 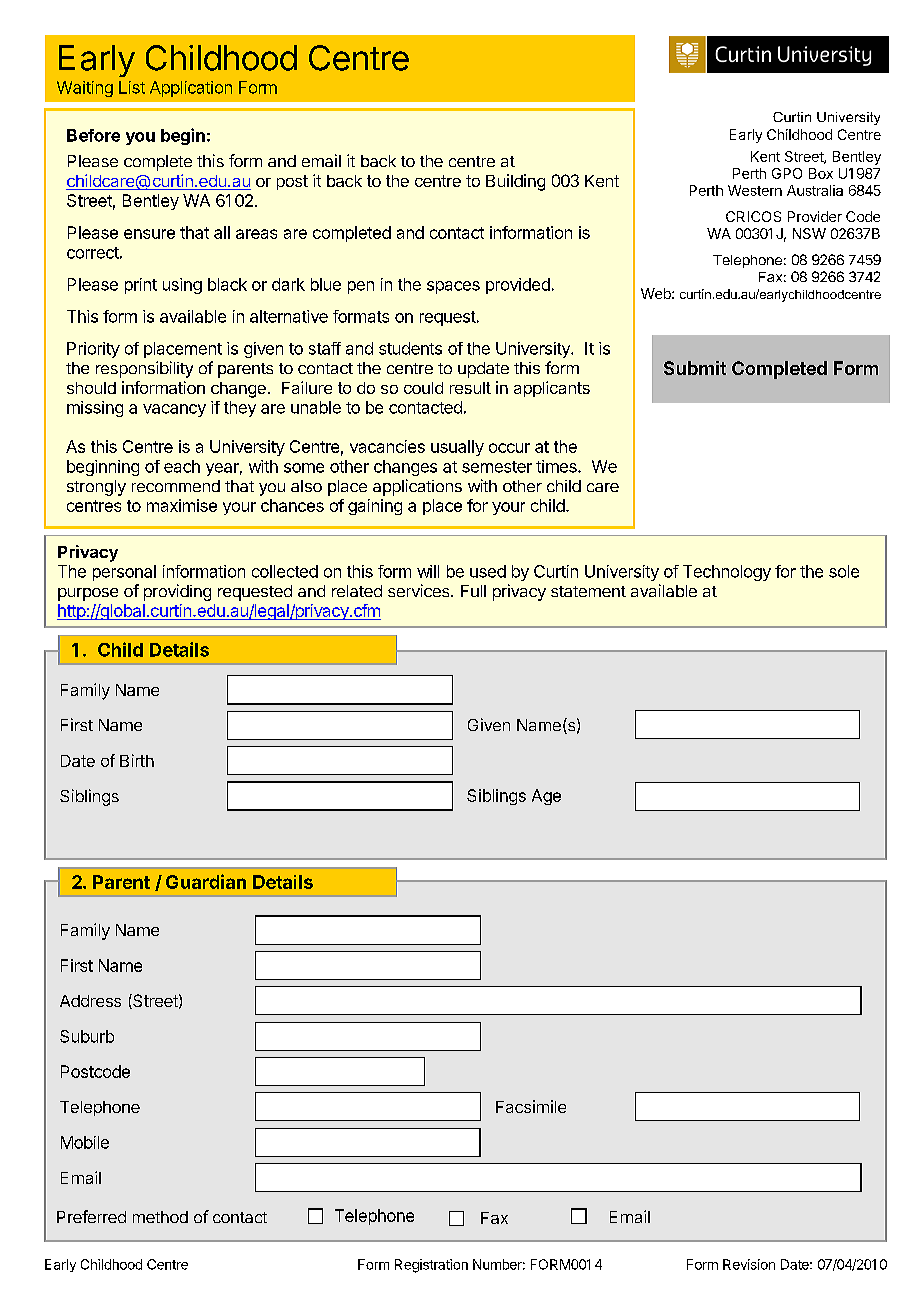 I want to click on Building, so click(x=515, y=182).
